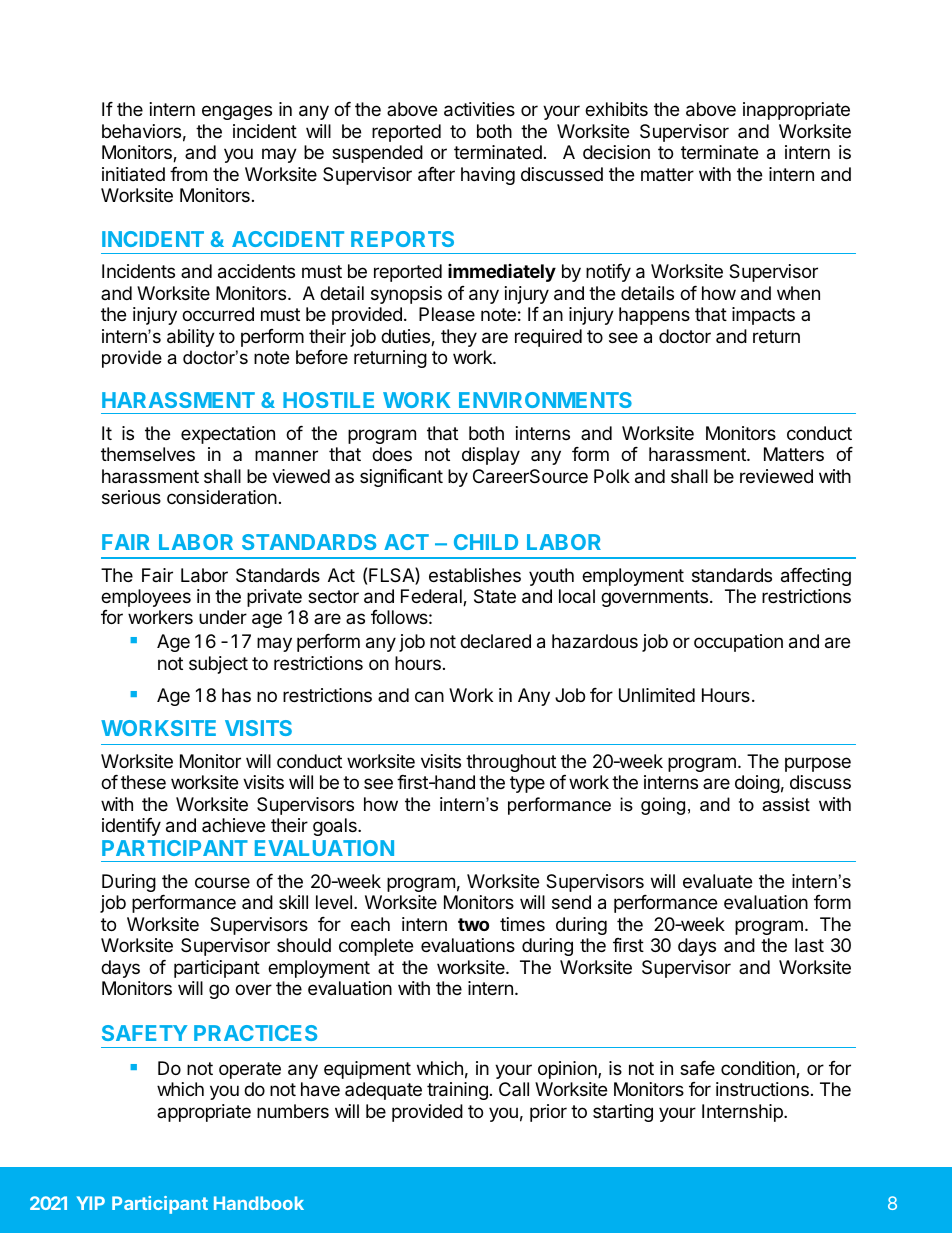  I want to click on decision, so click(616, 152).
